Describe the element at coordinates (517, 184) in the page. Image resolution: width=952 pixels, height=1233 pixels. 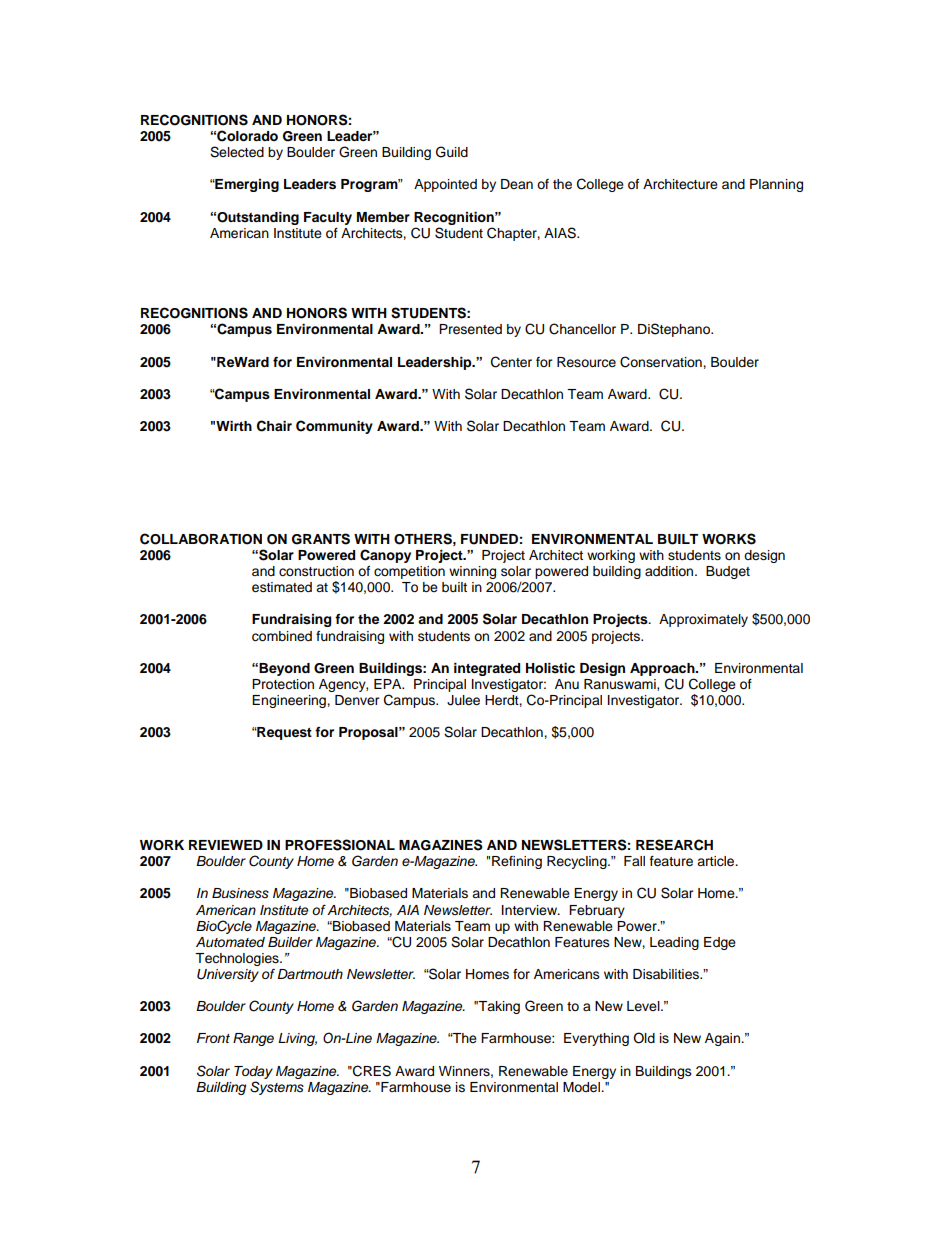
I see `Dean` at that location.
